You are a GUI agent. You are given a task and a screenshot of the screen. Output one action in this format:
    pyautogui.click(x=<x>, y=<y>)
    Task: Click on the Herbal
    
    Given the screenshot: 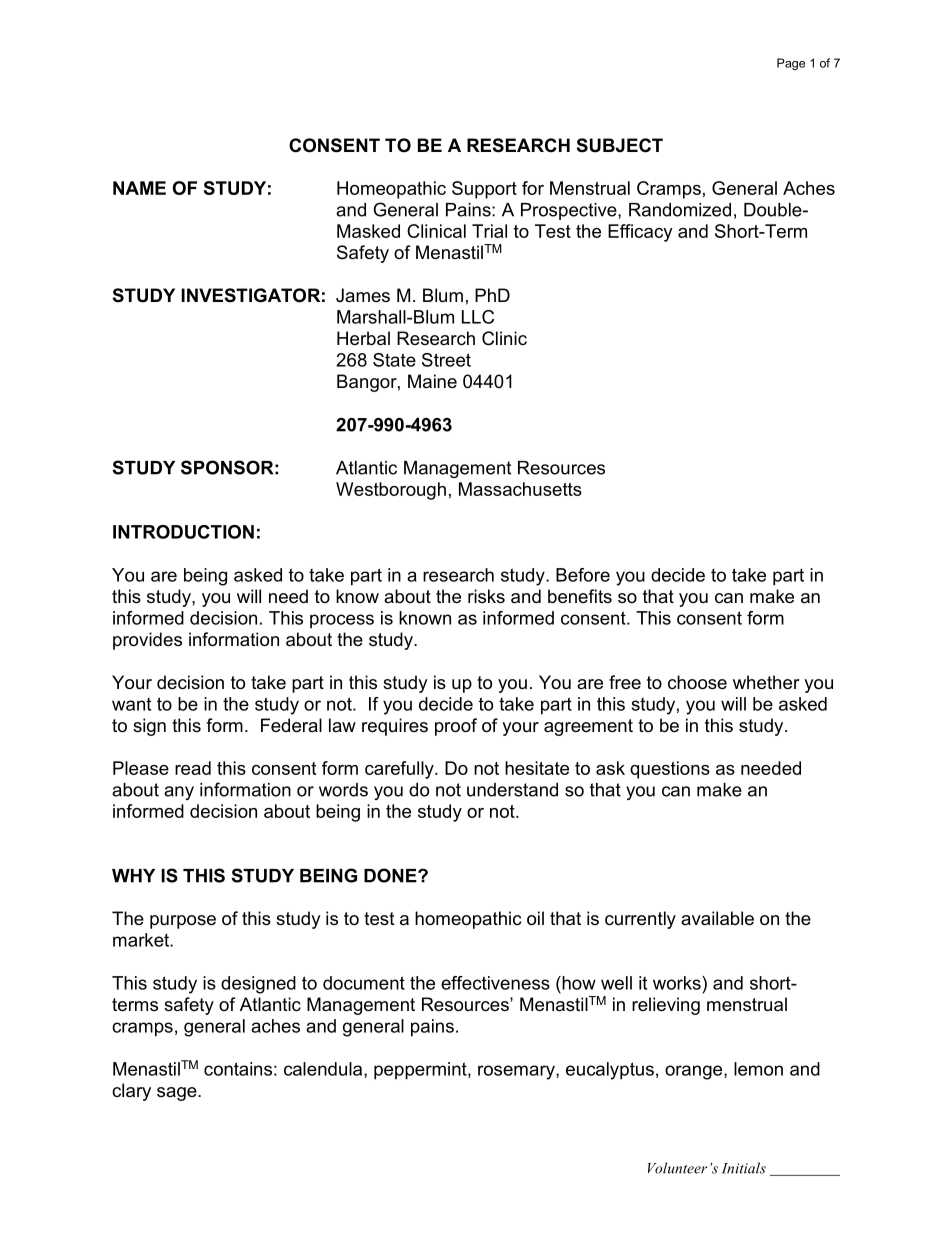 What is the action you would take?
    pyautogui.click(x=363, y=338)
